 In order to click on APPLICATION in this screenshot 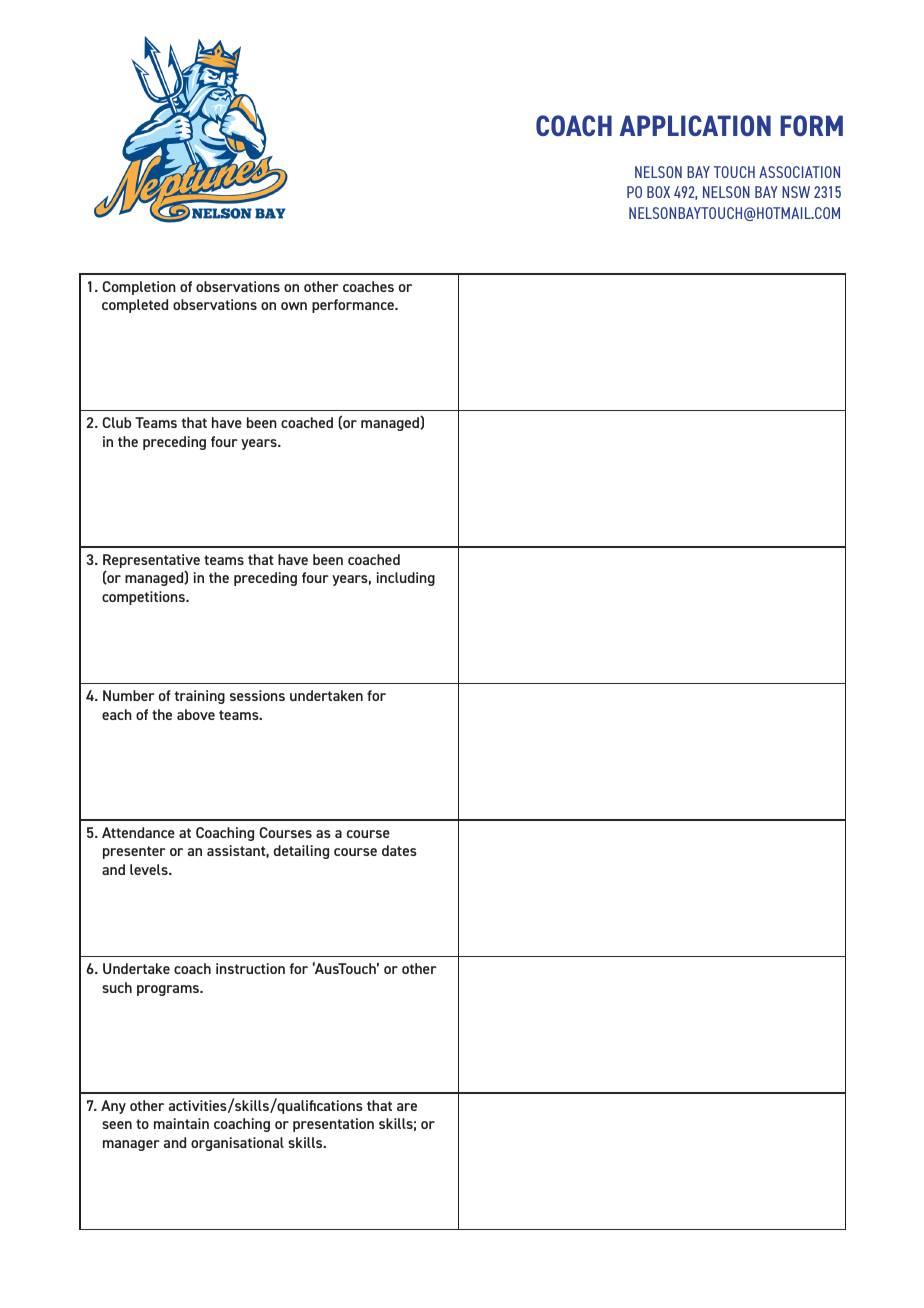, I will do `click(695, 125)`.
